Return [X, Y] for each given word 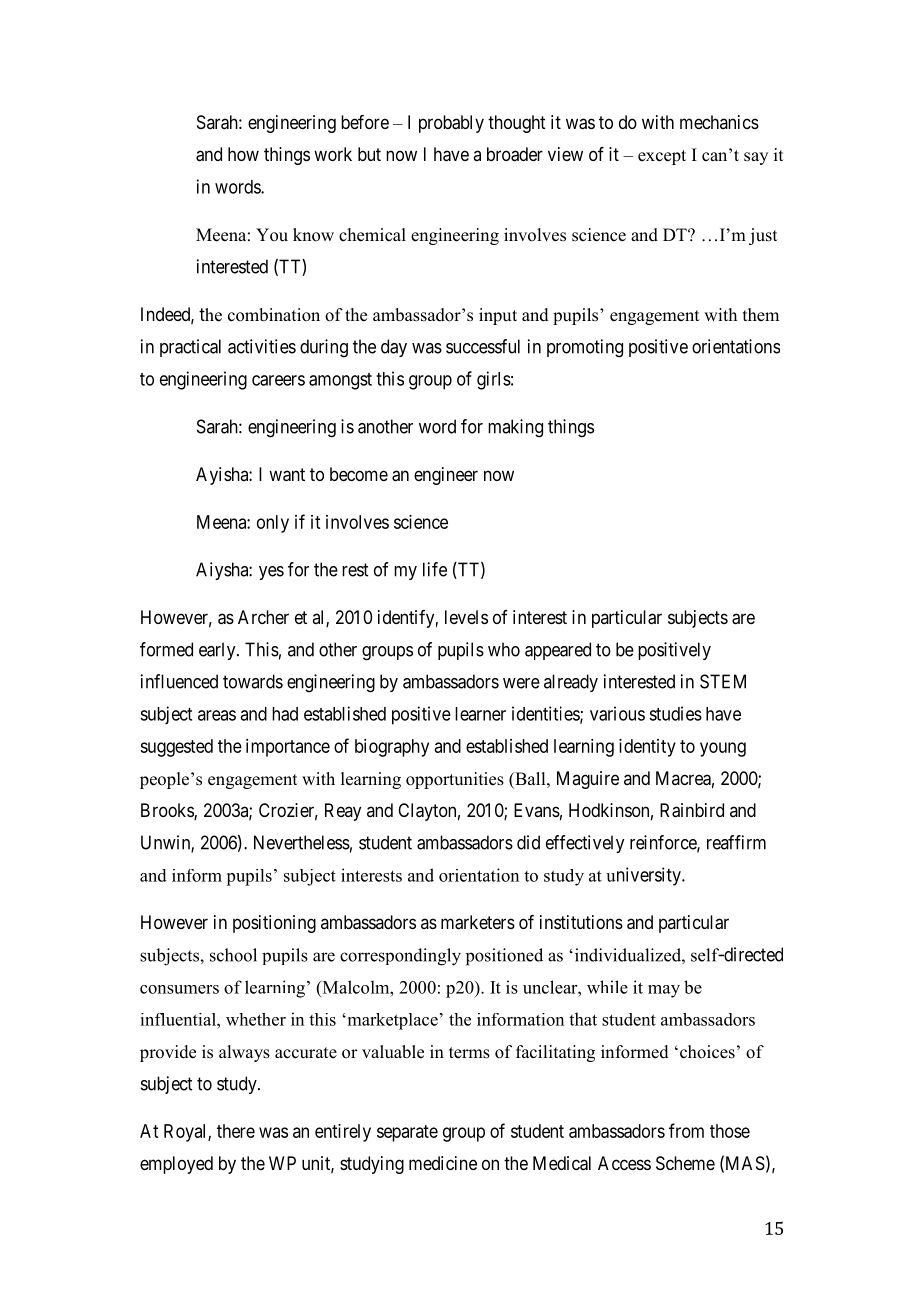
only [273, 524]
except [662, 157]
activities [262, 346]
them [761, 315]
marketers [478, 922]
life [435, 569]
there [236, 1131]
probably [451, 124]
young [723, 749]
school [233, 955]
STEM [723, 681]
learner [480, 714]
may [664, 991]
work [333, 154]
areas [217, 715]
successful [483, 346]
